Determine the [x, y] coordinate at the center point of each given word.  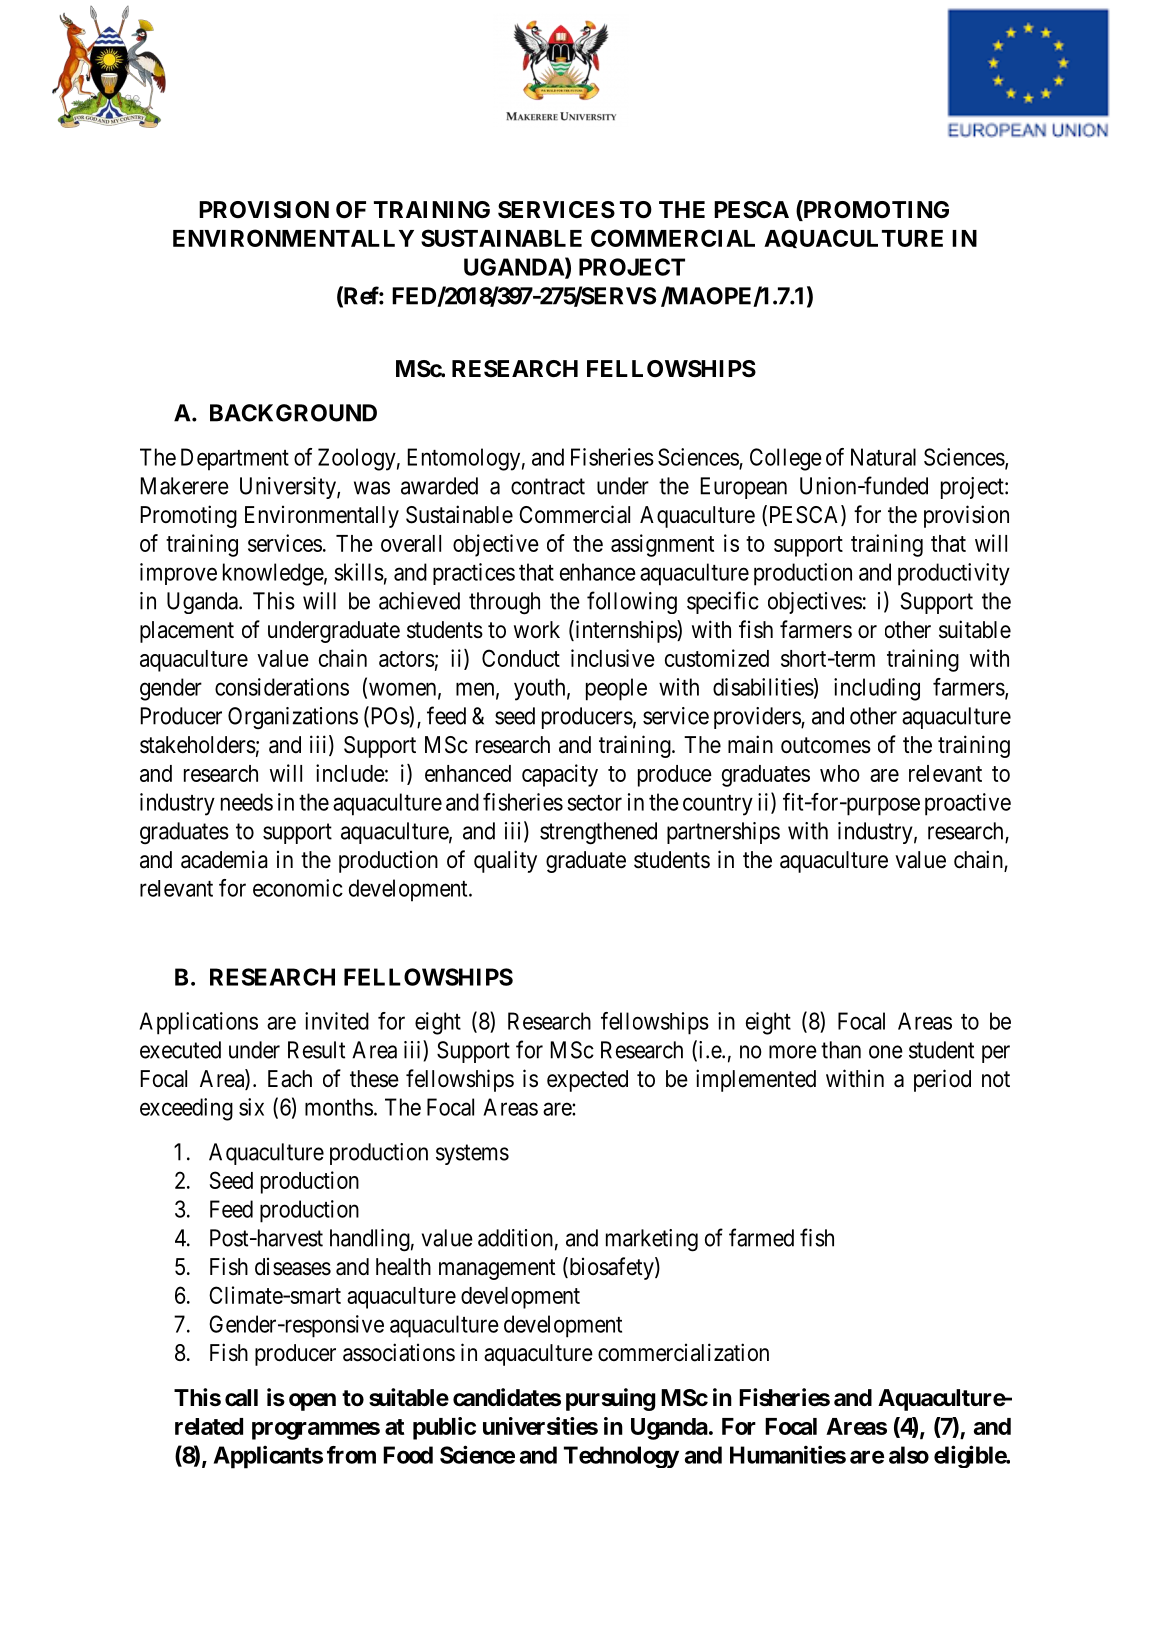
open [312, 1402]
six [251, 1107]
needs [247, 802]
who [840, 773]
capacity [560, 775]
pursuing [610, 1399]
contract [548, 486]
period [942, 1080]
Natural [883, 457]
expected [587, 1081]
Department [235, 459]
